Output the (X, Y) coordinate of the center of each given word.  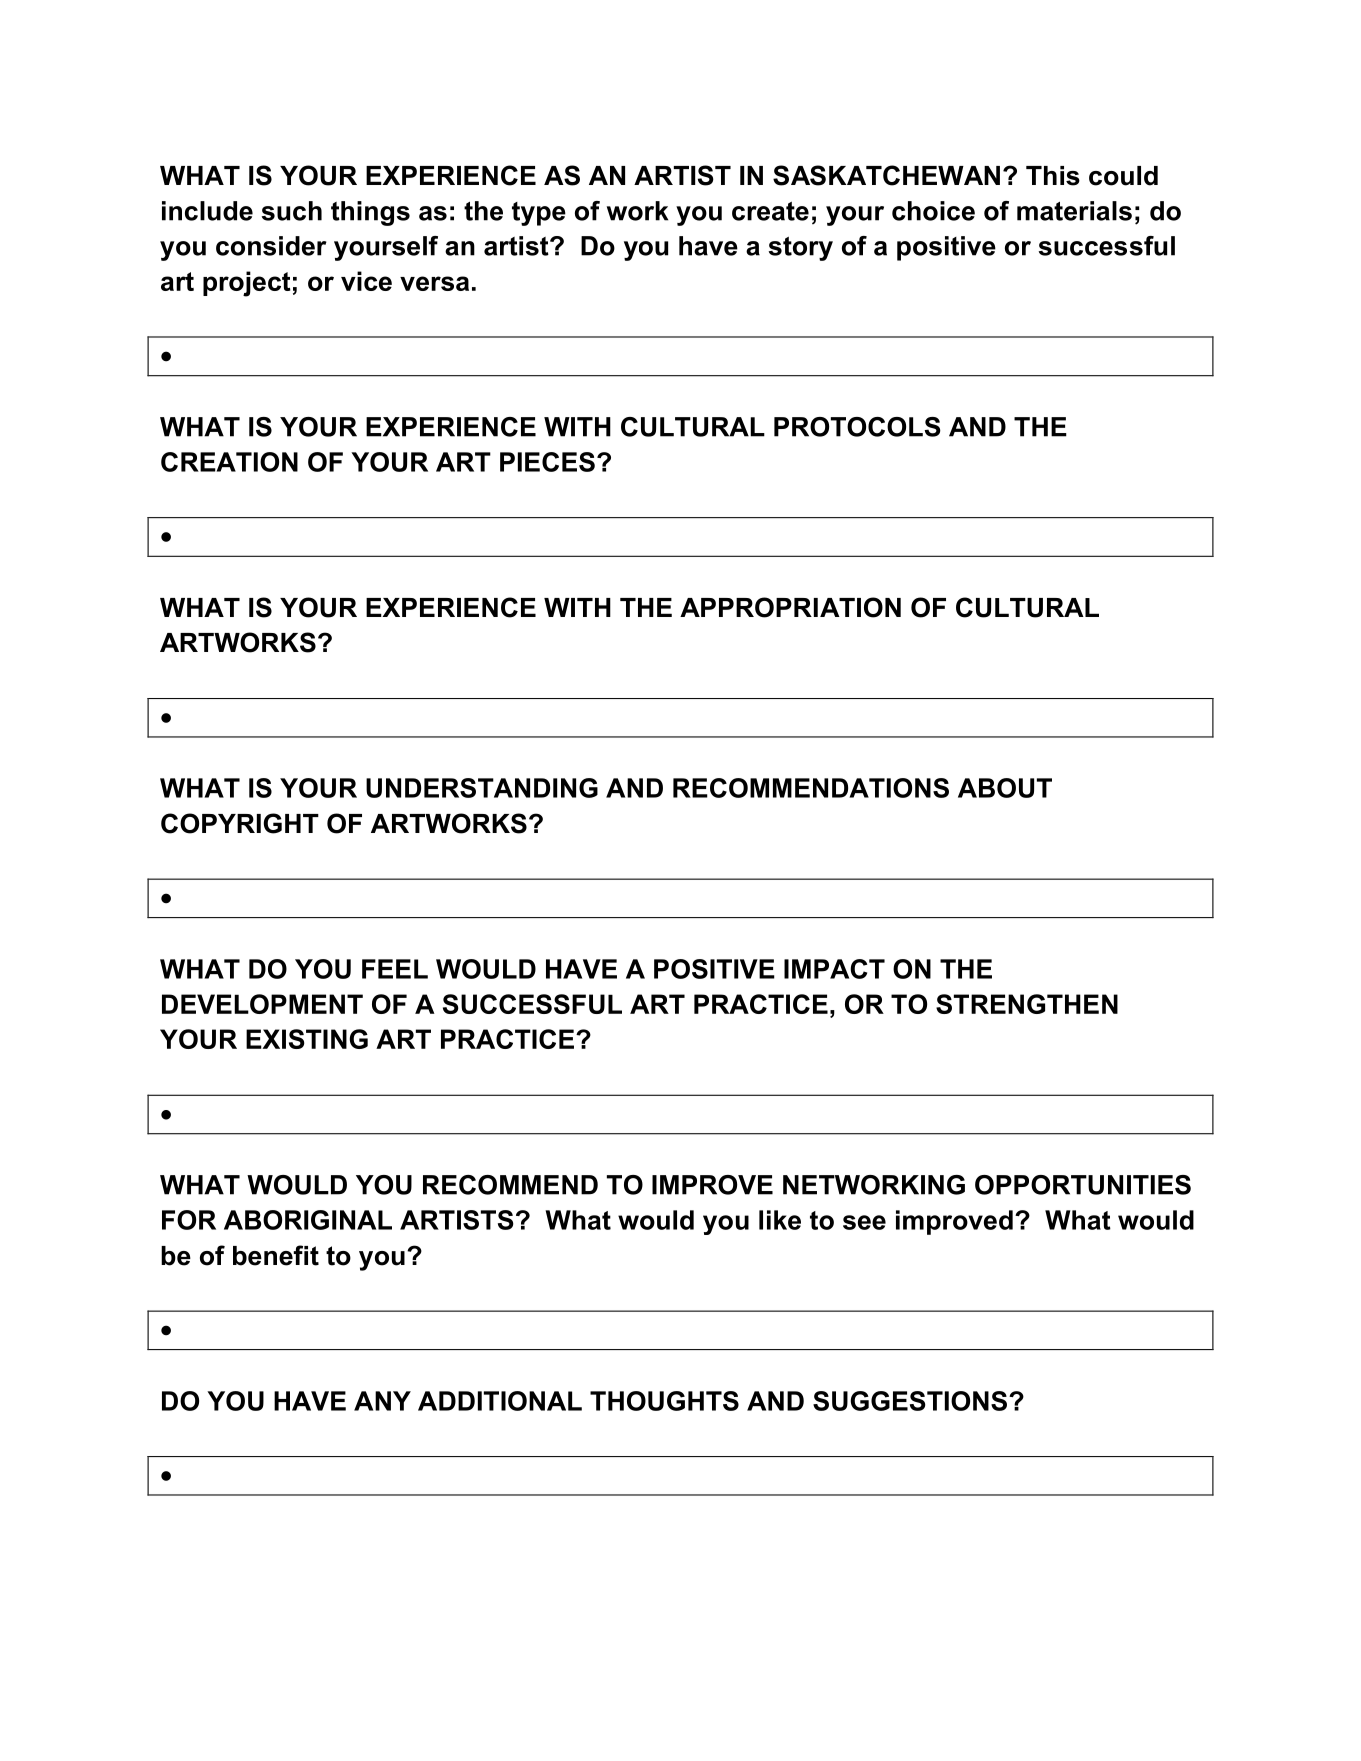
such (292, 211)
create (770, 211)
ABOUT (1005, 788)
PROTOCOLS (857, 427)
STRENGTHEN (1027, 1004)
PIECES (547, 462)
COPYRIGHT (240, 823)
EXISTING (307, 1039)
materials (1074, 211)
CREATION (229, 462)
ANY (382, 1401)
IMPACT (834, 969)
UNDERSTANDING (482, 788)
